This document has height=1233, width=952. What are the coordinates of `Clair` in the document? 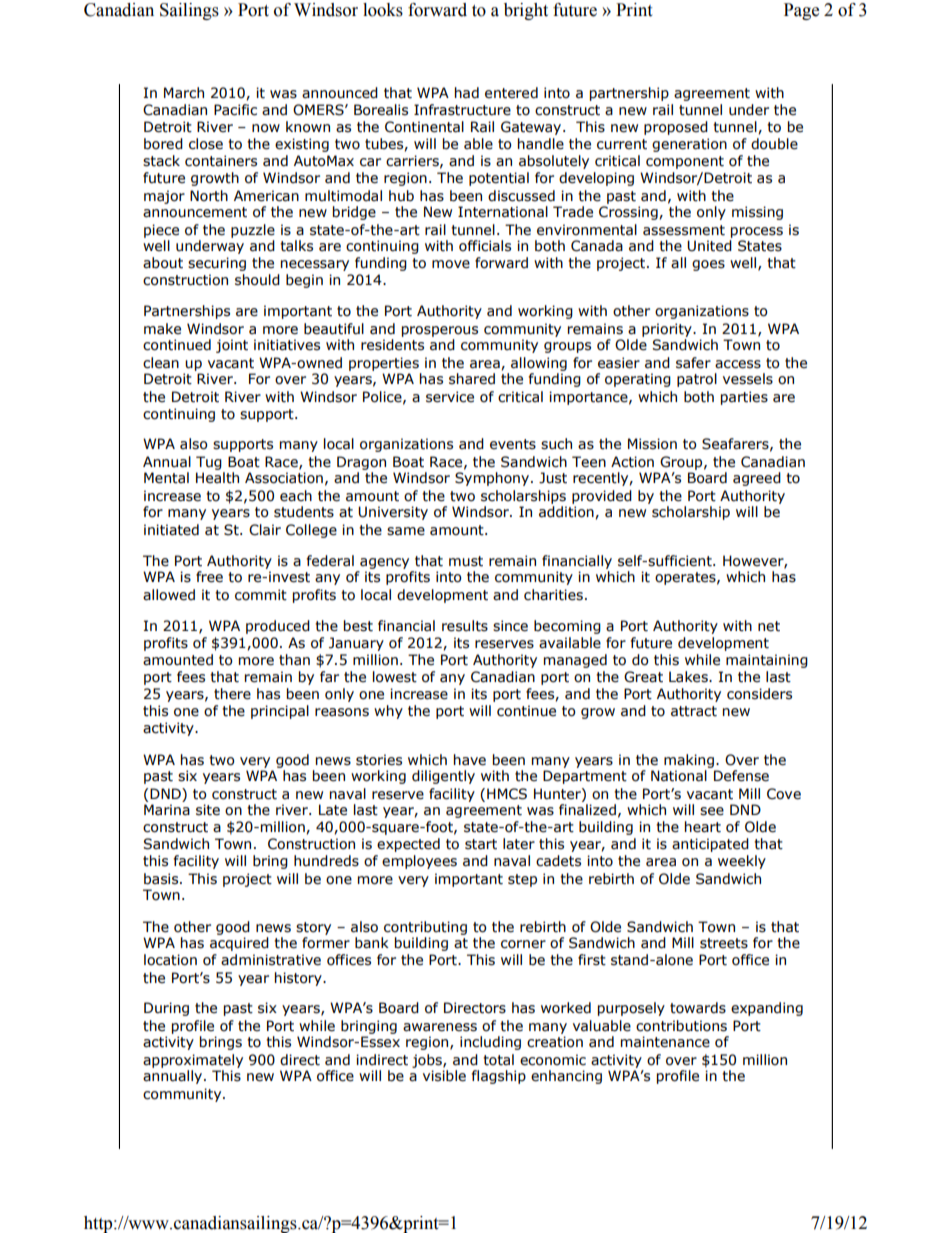 It's located at (265, 530).
